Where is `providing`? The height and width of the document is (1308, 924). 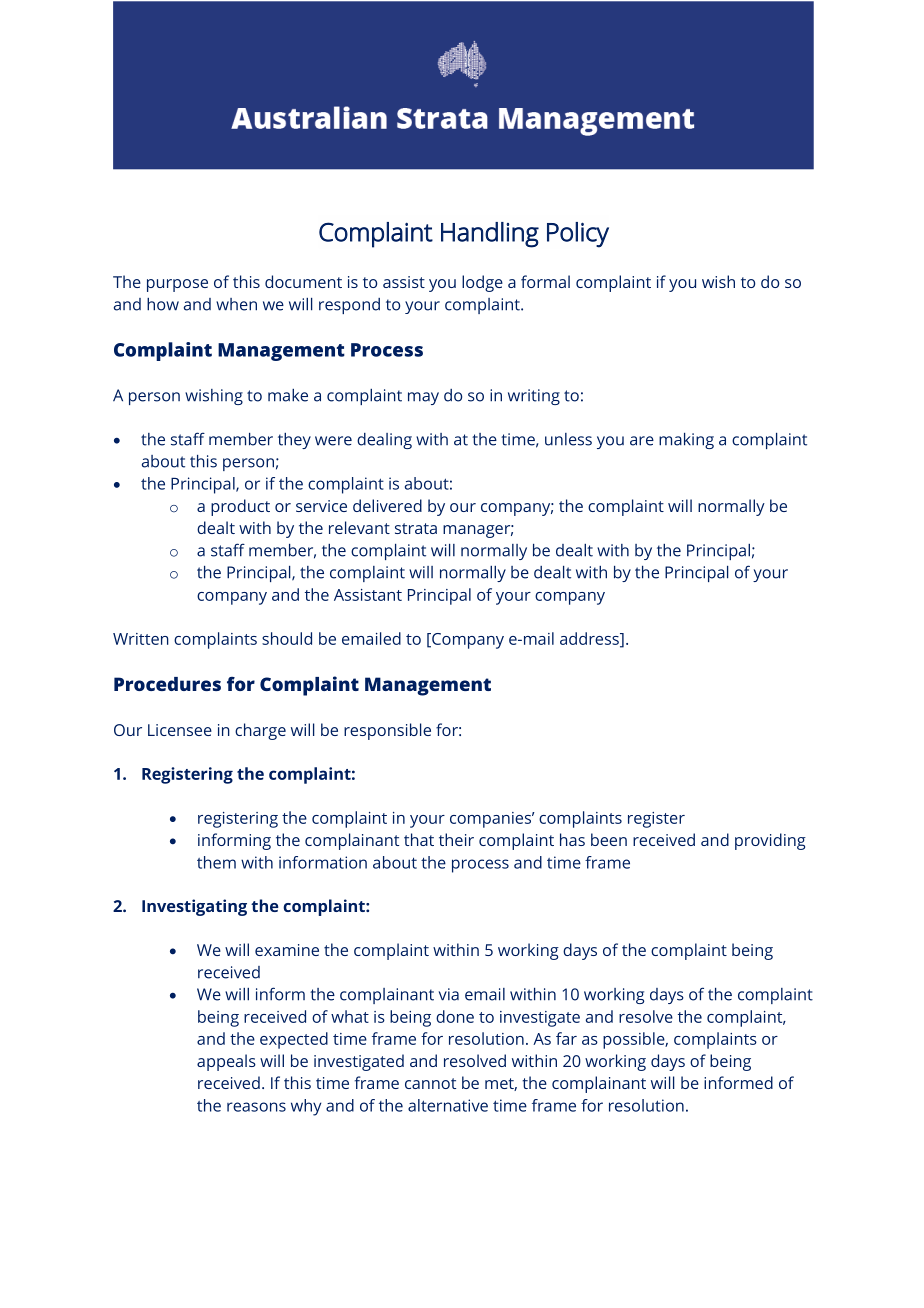 providing is located at coordinates (770, 841).
